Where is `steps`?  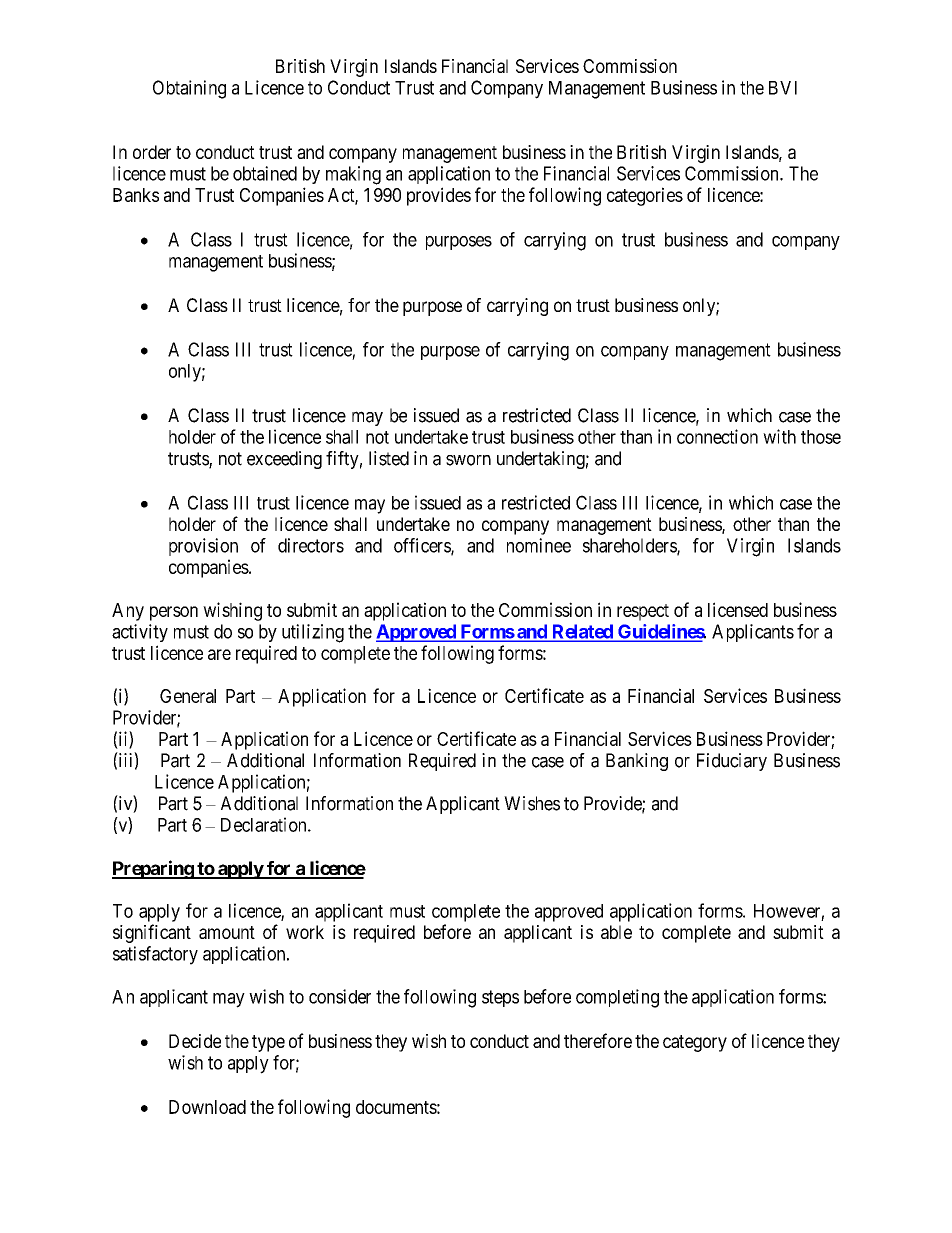 steps is located at coordinates (500, 998).
